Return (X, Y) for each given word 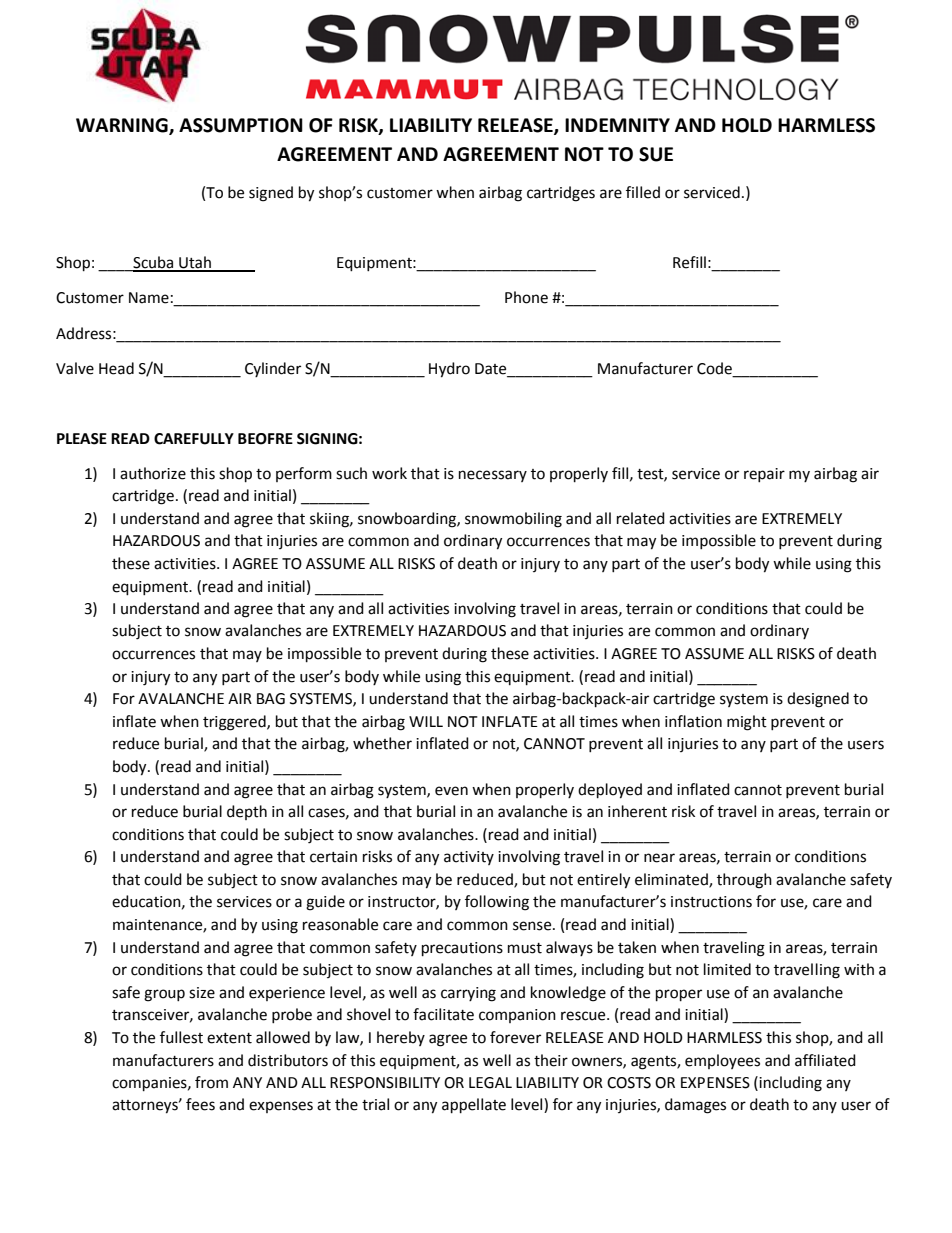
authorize (153, 473)
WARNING (123, 126)
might (747, 723)
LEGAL (490, 1083)
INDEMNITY (617, 125)
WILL (426, 721)
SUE (656, 154)
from (211, 1082)
